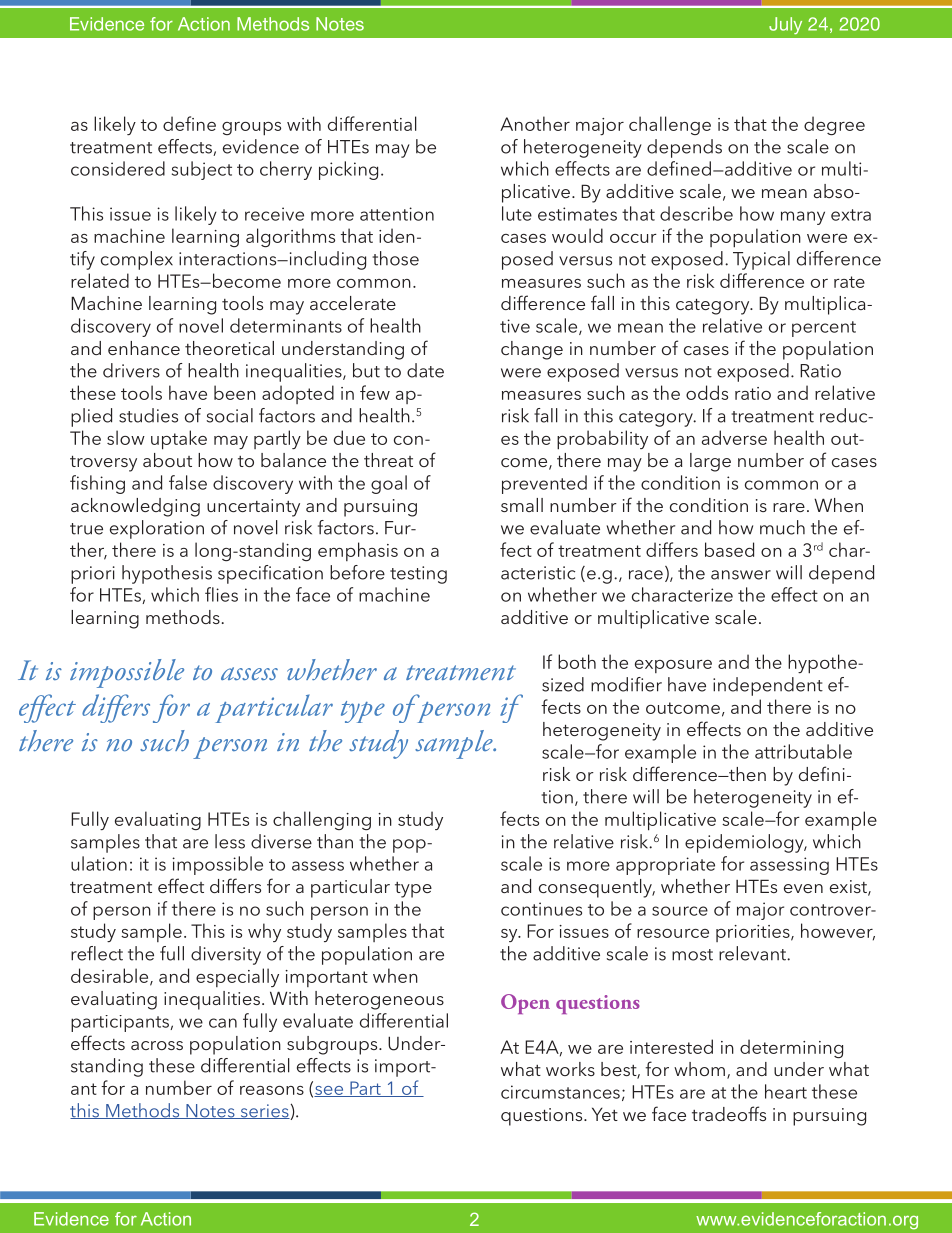 Image resolution: width=952 pixels, height=1233 pixels. What do you see at coordinates (418, 575) in the page?
I see `testing` at bounding box center [418, 575].
